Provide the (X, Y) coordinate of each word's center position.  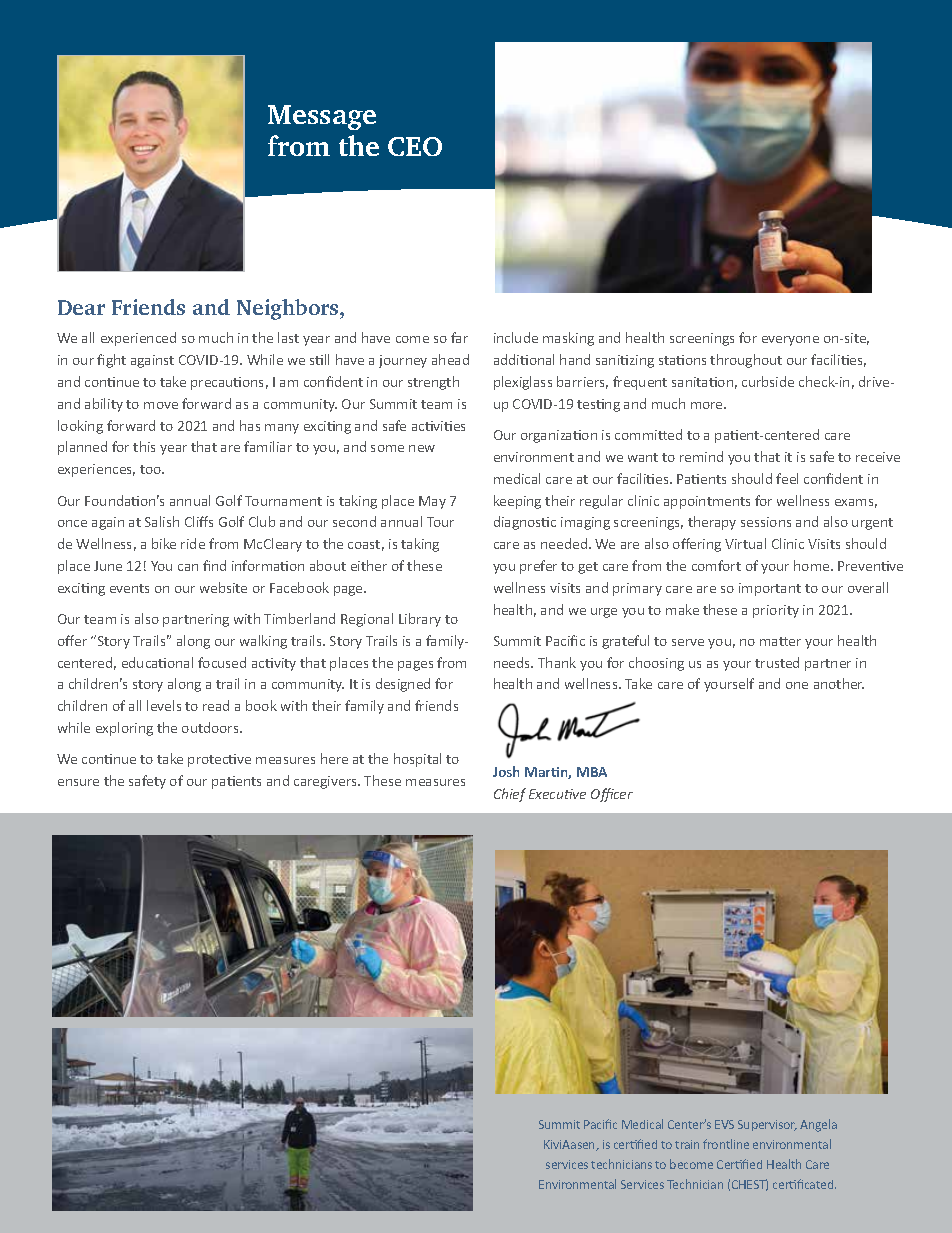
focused (222, 662)
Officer (612, 795)
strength (433, 383)
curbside (768, 381)
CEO (415, 146)
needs (513, 662)
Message (322, 117)
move (161, 405)
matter (780, 641)
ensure (78, 782)
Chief (510, 795)
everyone (790, 341)
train (687, 1144)
